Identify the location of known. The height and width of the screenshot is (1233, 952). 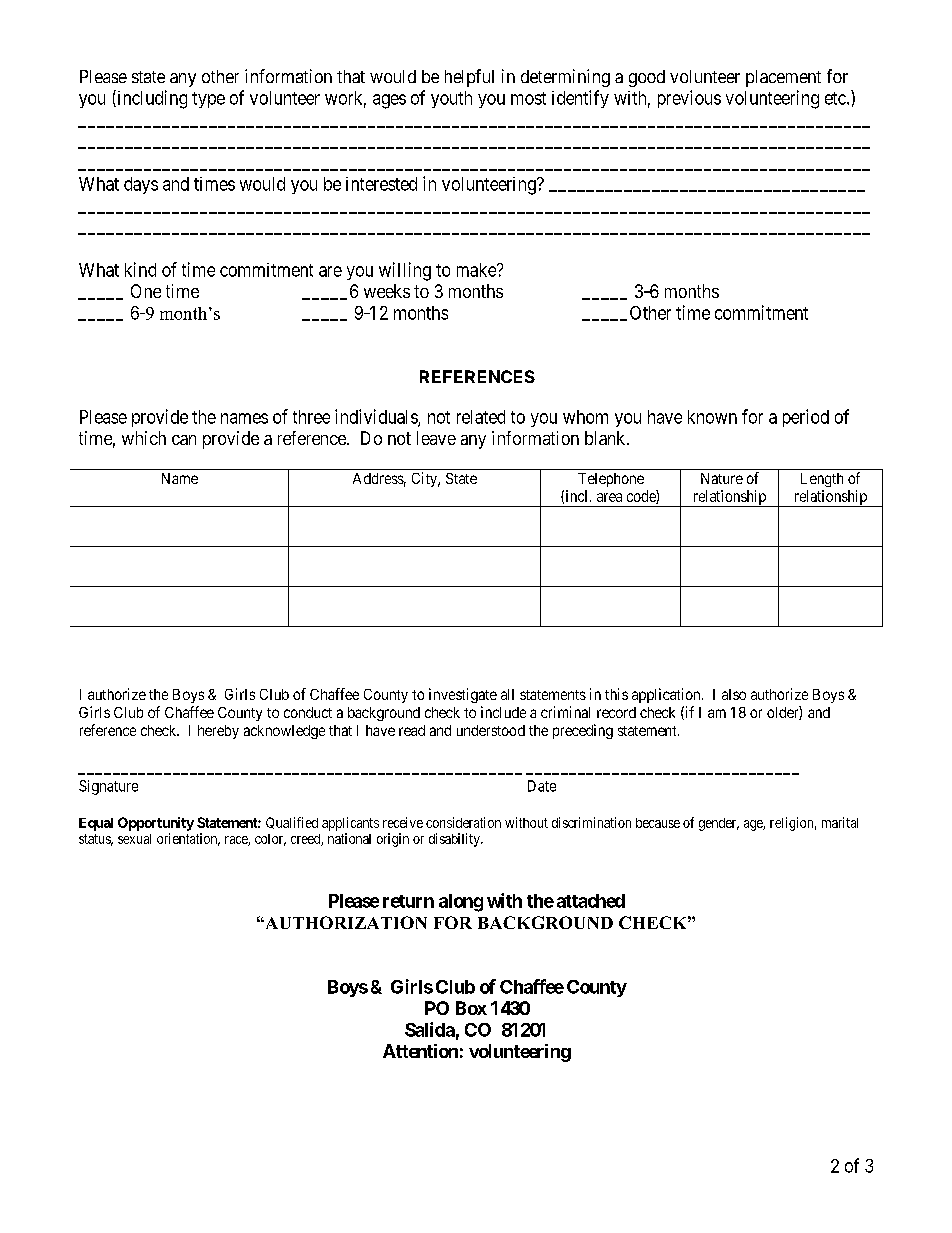
(712, 417).
